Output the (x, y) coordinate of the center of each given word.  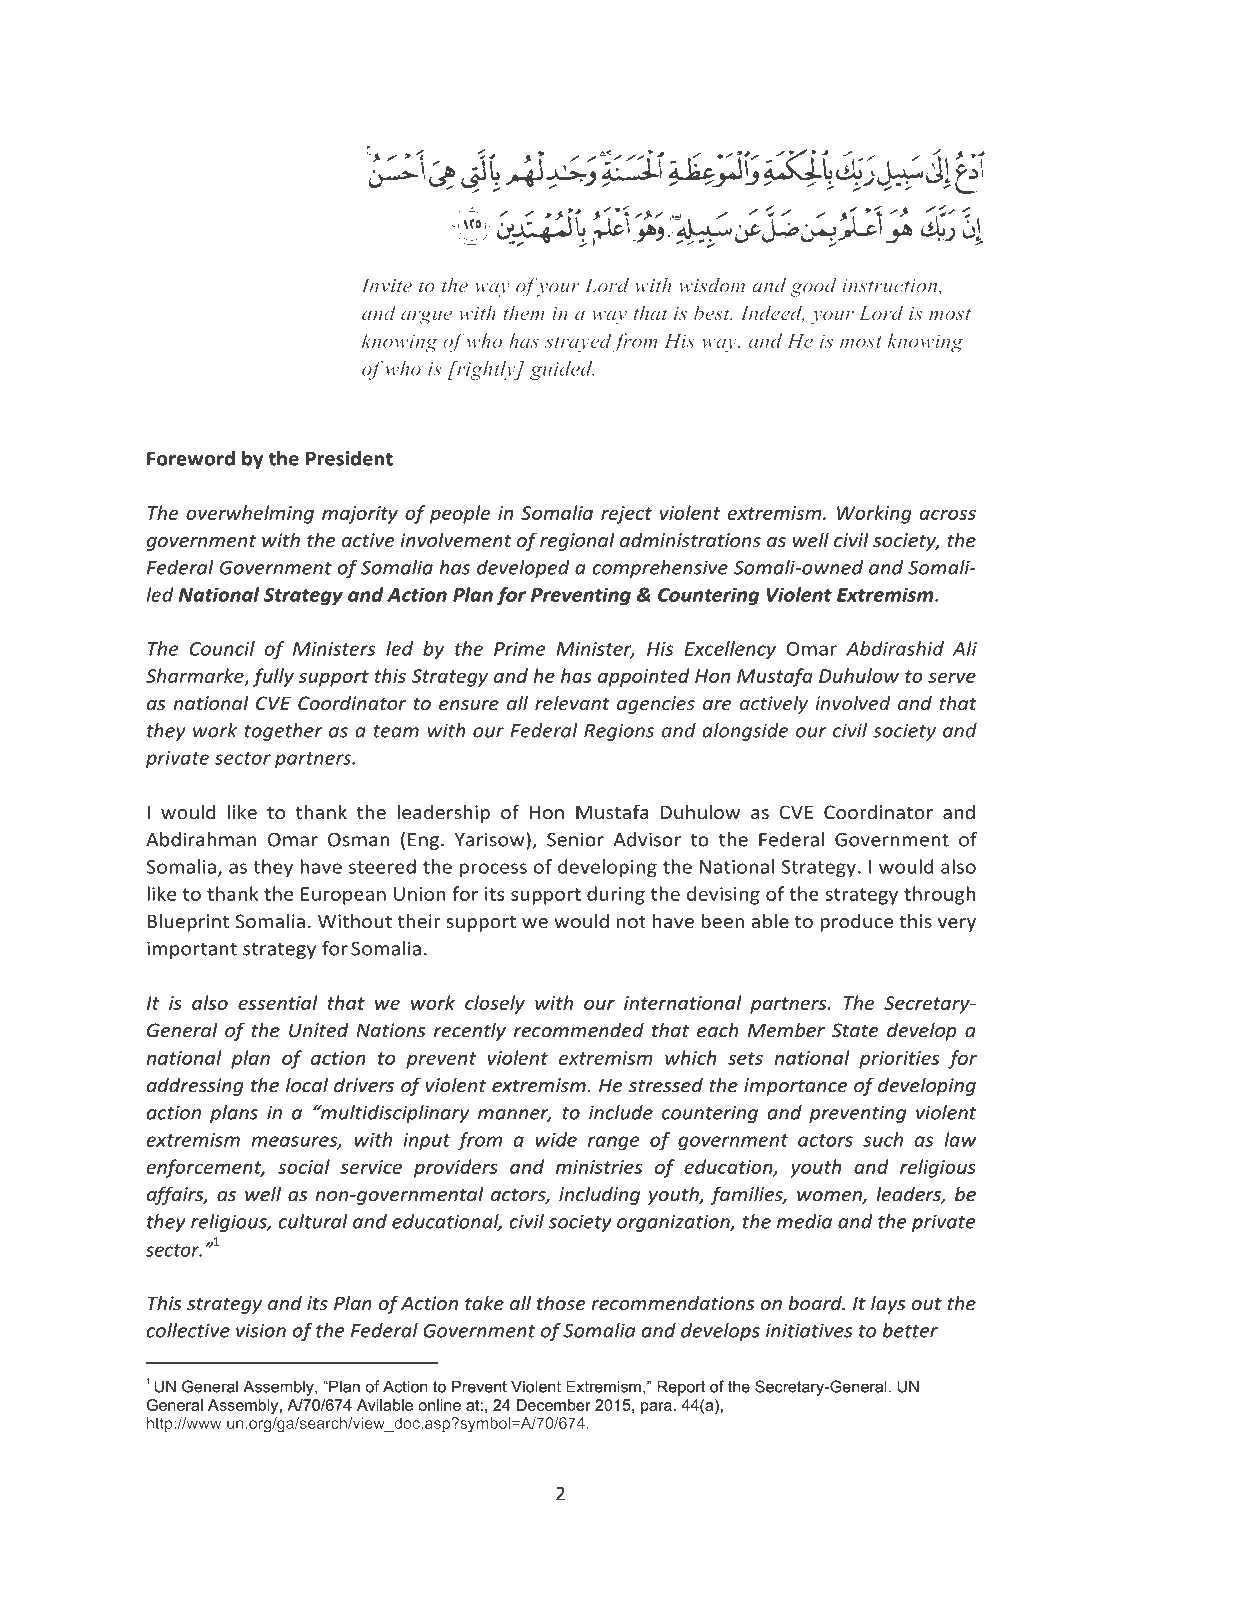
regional (577, 541)
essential (277, 1002)
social (304, 1166)
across (948, 514)
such (883, 1139)
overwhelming (250, 514)
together (283, 732)
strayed (578, 342)
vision (261, 1330)
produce (856, 922)
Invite (387, 285)
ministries (599, 1167)
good (814, 287)
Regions (619, 732)
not (631, 922)
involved (853, 703)
